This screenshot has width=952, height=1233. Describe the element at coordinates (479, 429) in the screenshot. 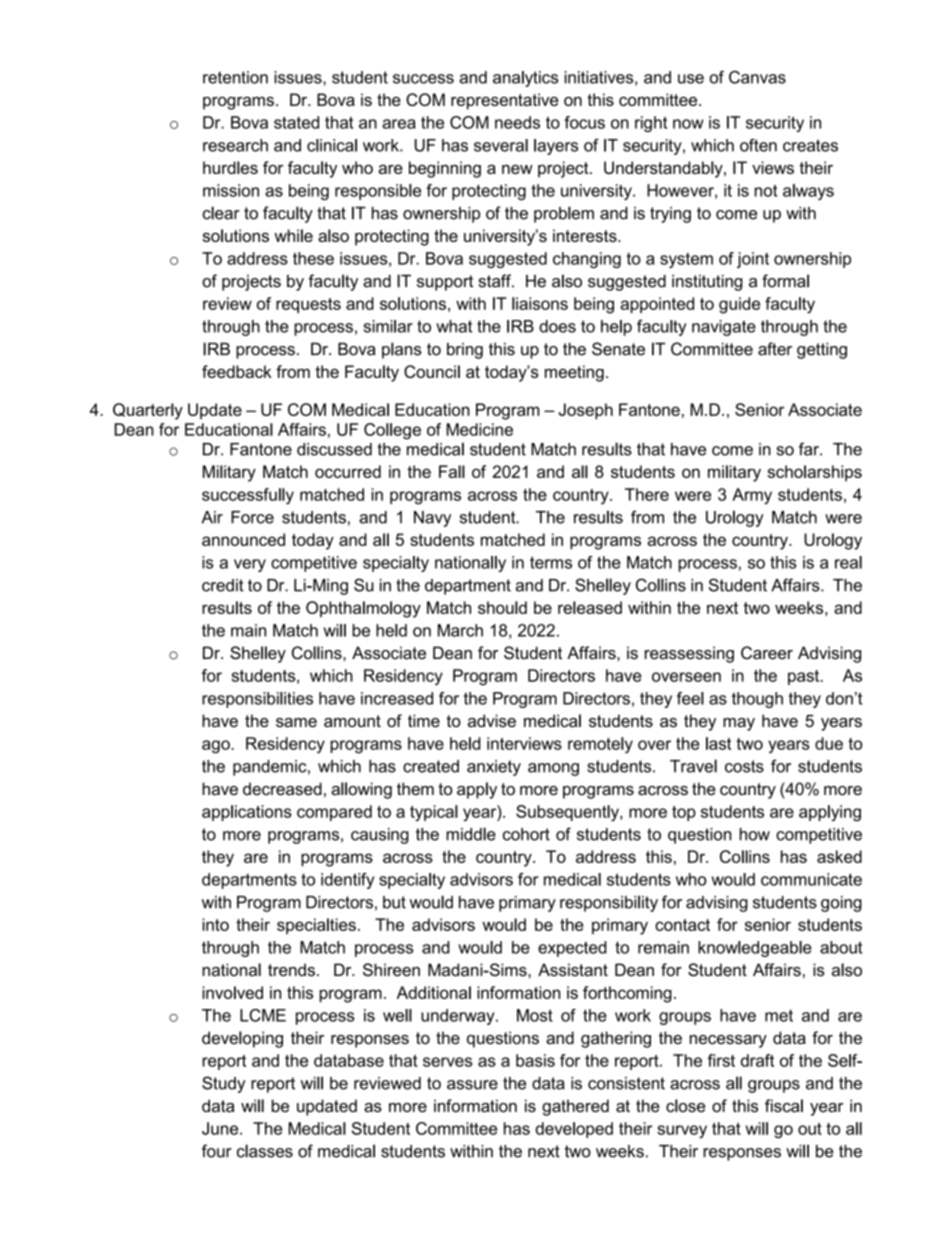

I see `Medicine` at that location.
